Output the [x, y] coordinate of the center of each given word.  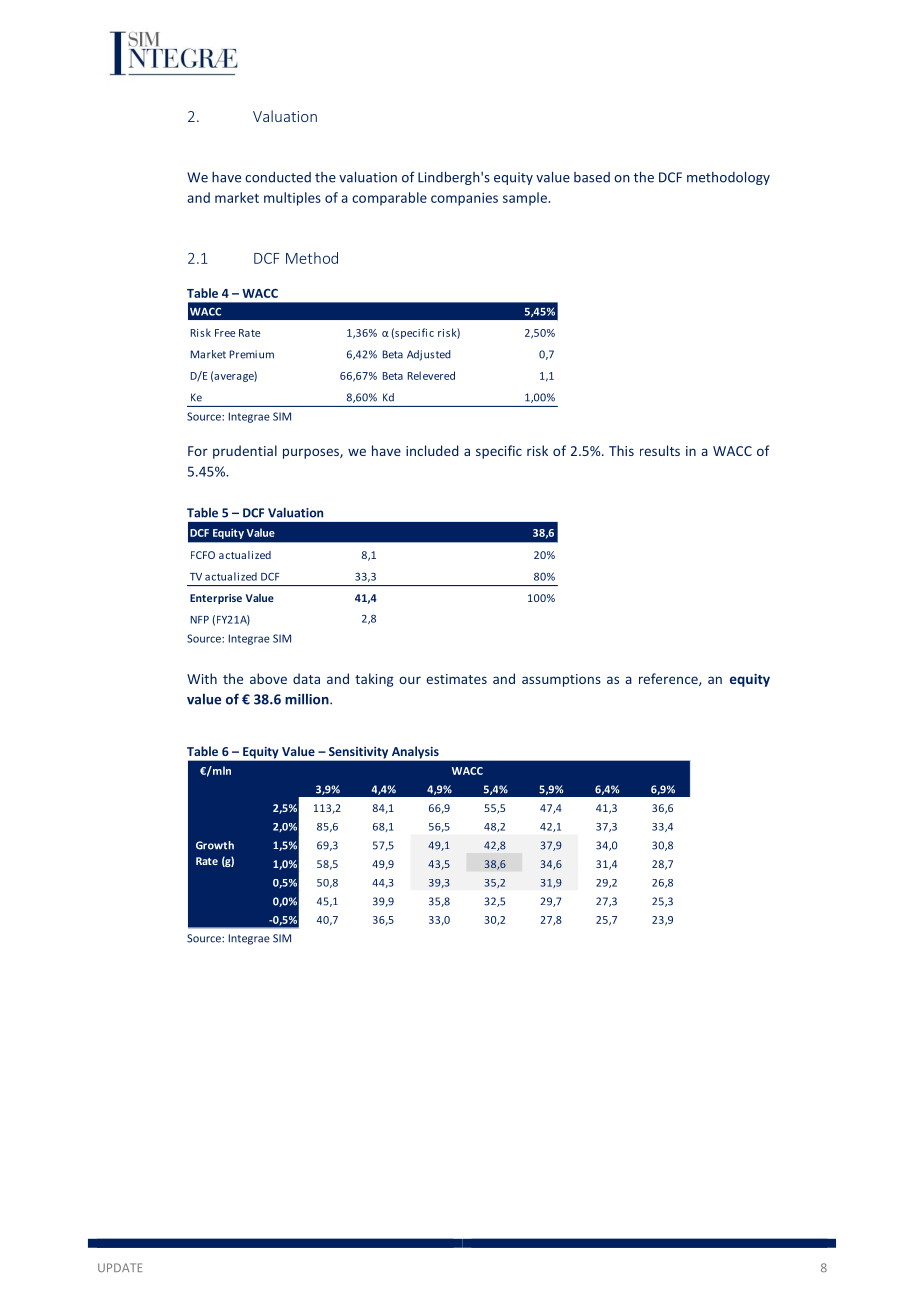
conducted [278, 177]
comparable [389, 199]
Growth [215, 845]
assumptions [561, 680]
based [592, 177]
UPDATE [120, 1267]
